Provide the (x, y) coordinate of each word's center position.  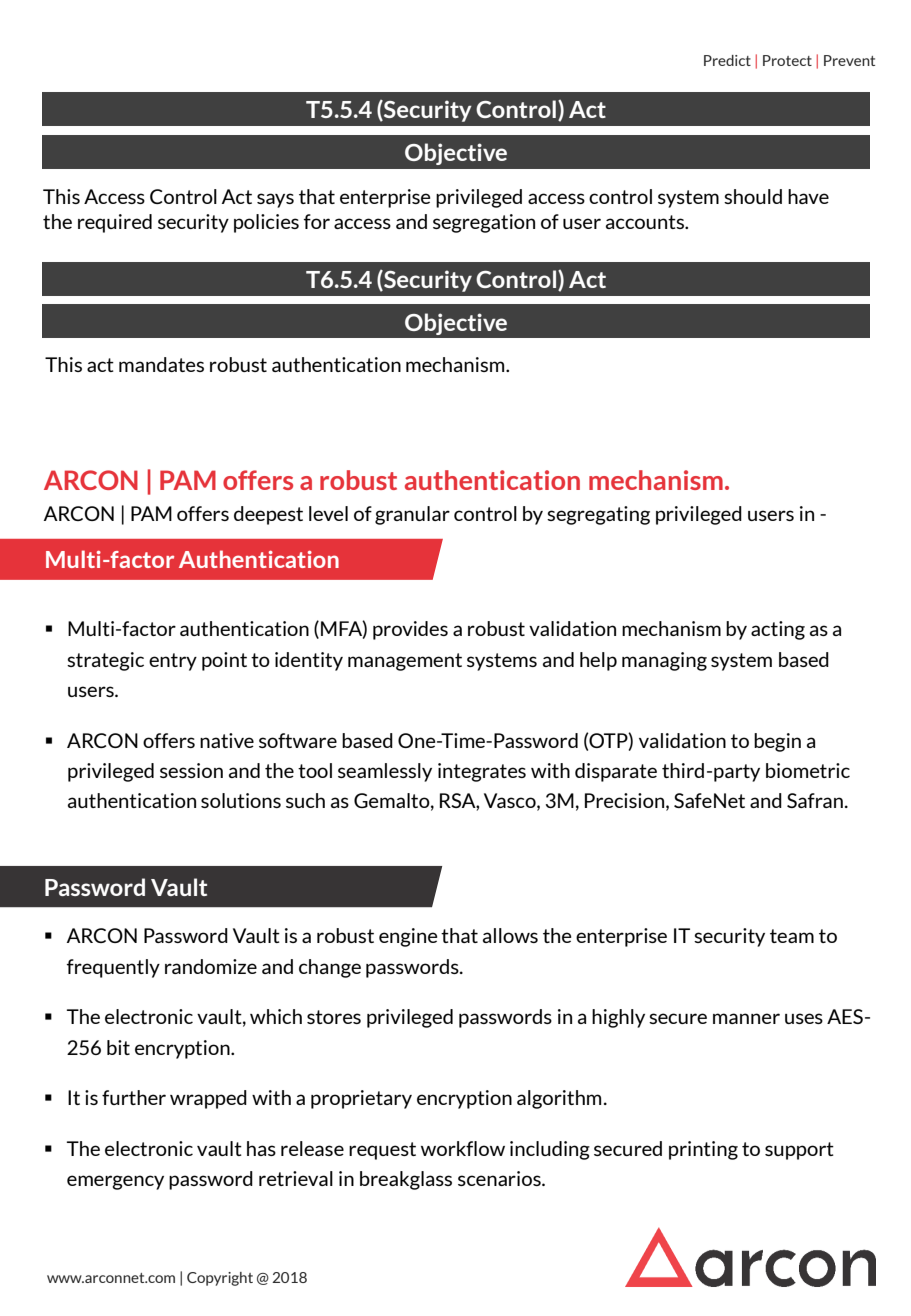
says (275, 200)
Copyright (220, 1279)
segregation (484, 223)
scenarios (500, 1178)
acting (778, 630)
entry (173, 662)
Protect (787, 60)
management (405, 662)
